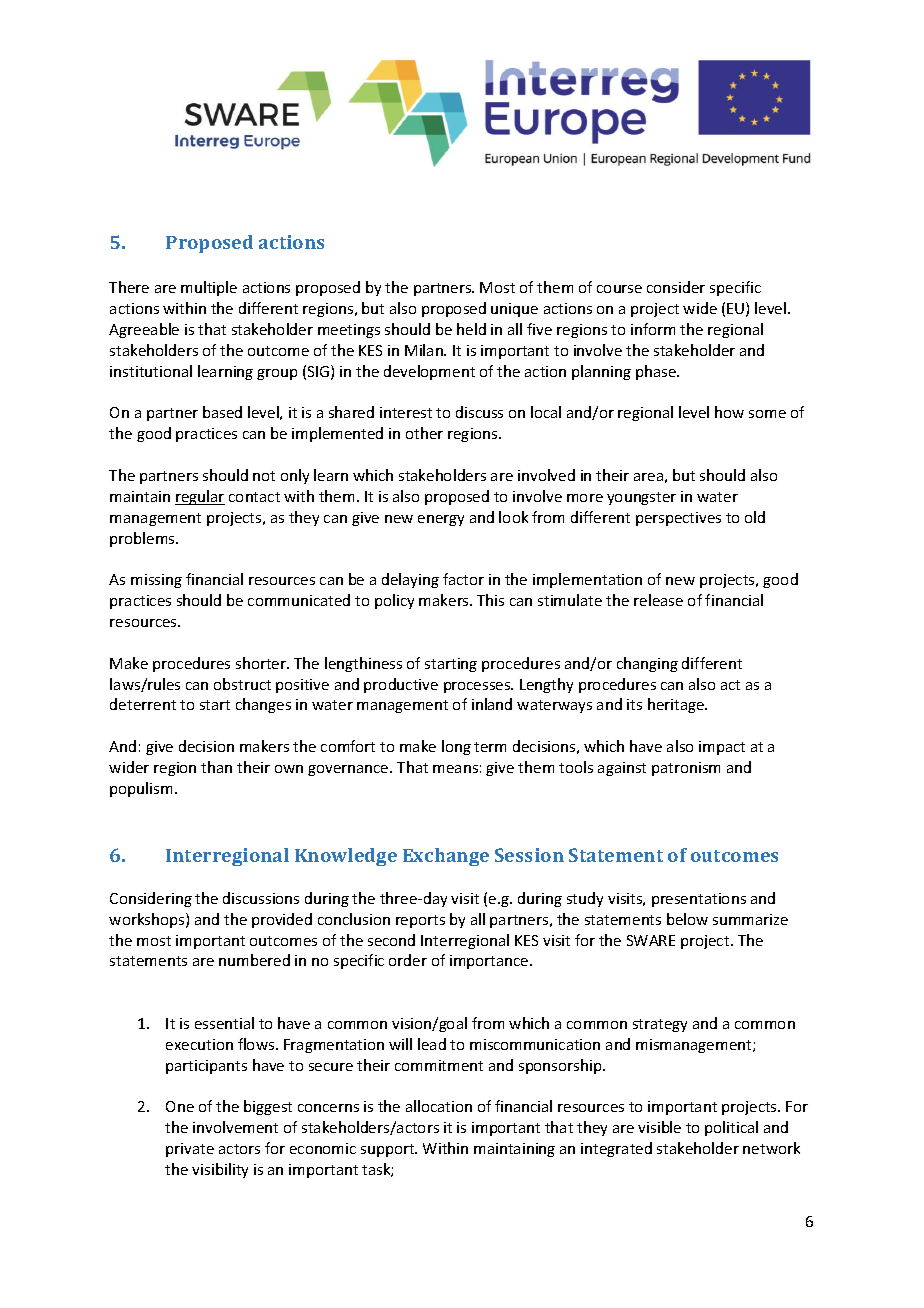 The height and width of the screenshot is (1308, 924). What do you see at coordinates (190, 1150) in the screenshot?
I see `private` at bounding box center [190, 1150].
